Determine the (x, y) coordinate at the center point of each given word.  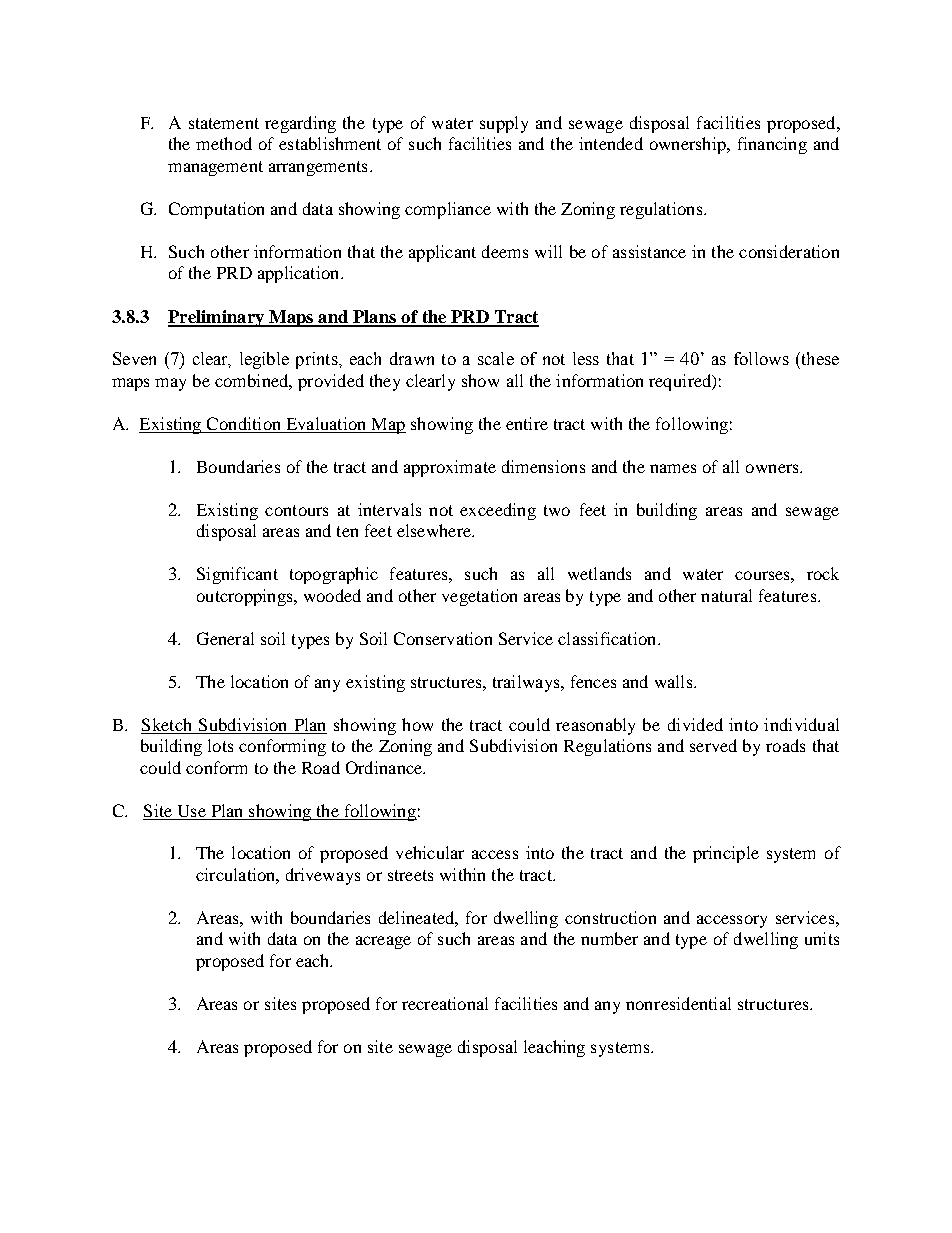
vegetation (479, 597)
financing (772, 145)
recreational (445, 1003)
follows (761, 358)
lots (220, 745)
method (224, 143)
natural (726, 595)
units (822, 938)
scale (496, 358)
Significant (237, 575)
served (713, 745)
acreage (383, 942)
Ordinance (385, 767)
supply (504, 124)
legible (264, 360)
